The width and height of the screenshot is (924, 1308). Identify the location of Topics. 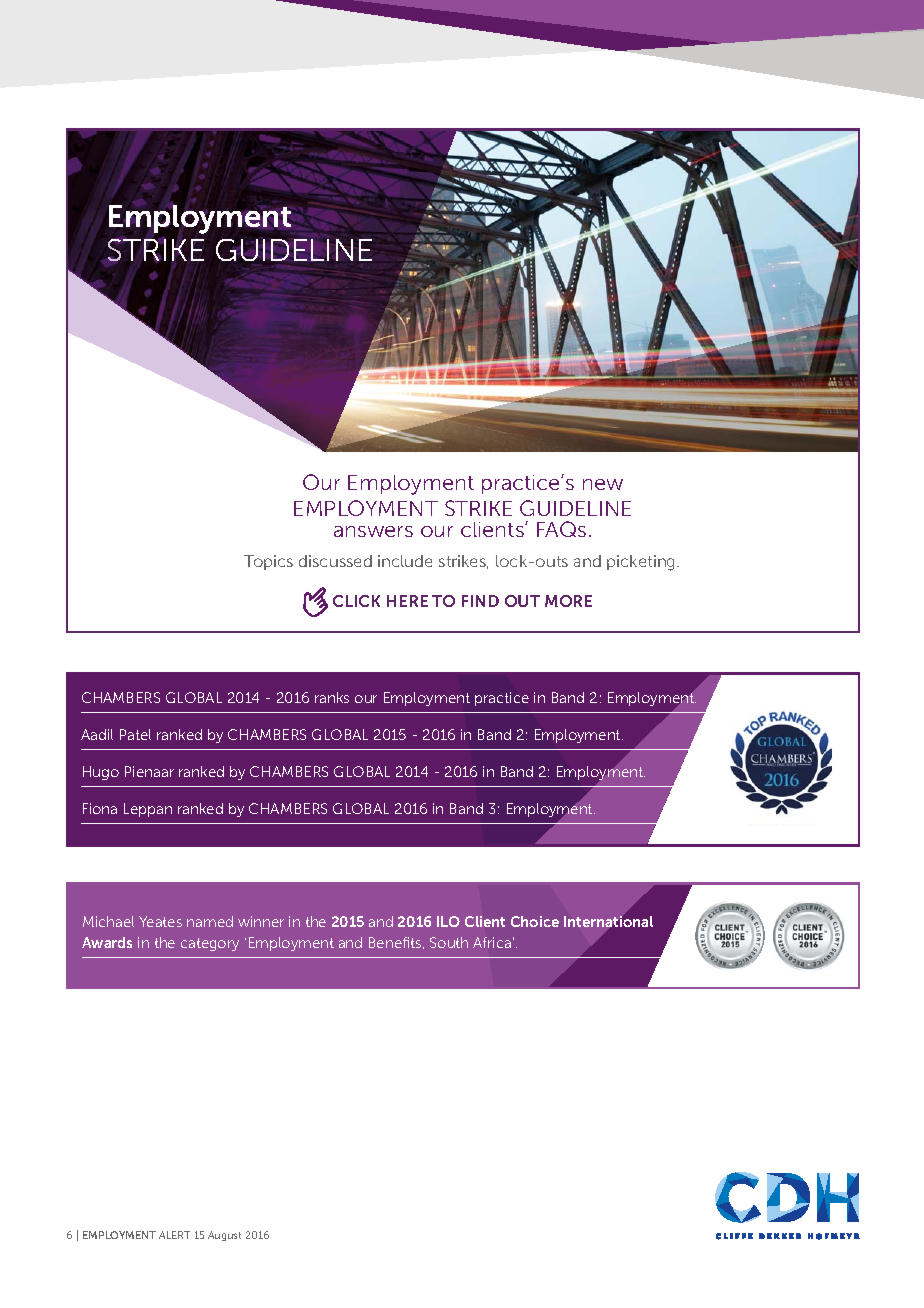
(268, 562).
